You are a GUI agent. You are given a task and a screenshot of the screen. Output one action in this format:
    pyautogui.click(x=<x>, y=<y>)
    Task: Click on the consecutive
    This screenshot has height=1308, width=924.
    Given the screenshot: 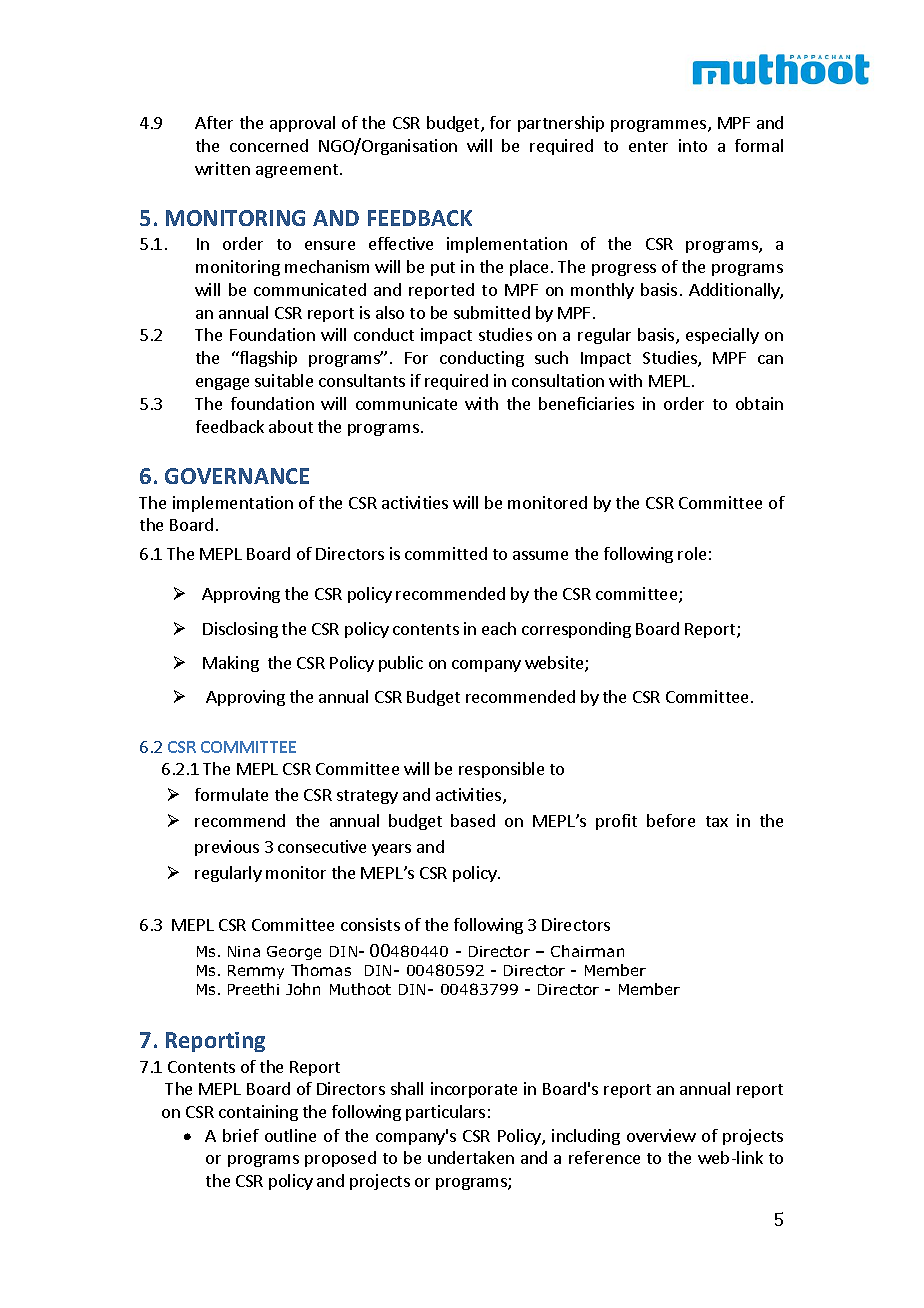 What is the action you would take?
    pyautogui.click(x=322, y=846)
